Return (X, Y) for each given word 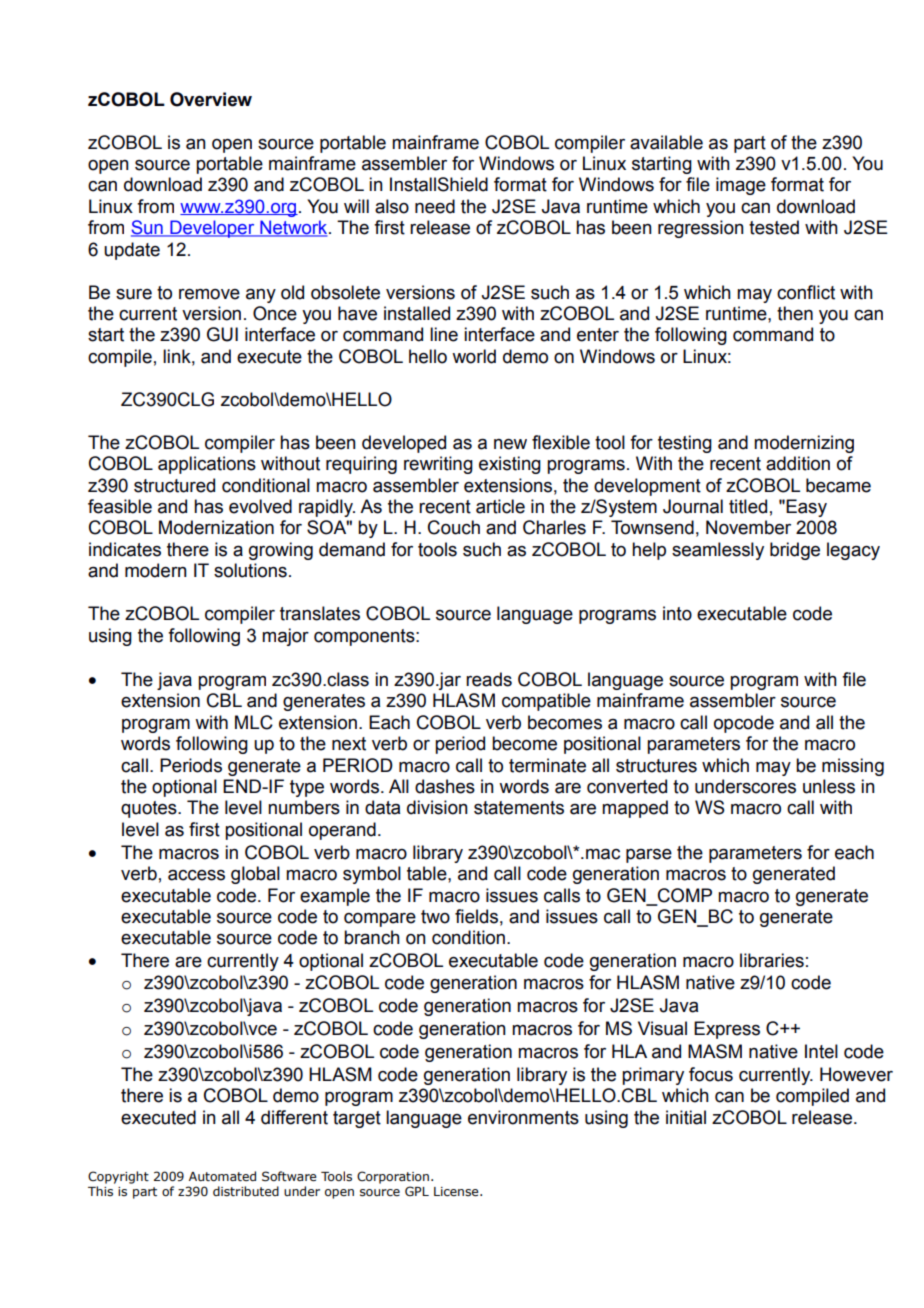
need (435, 206)
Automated (222, 1176)
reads (489, 679)
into (677, 613)
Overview (211, 99)
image (741, 186)
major (285, 637)
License (457, 1191)
